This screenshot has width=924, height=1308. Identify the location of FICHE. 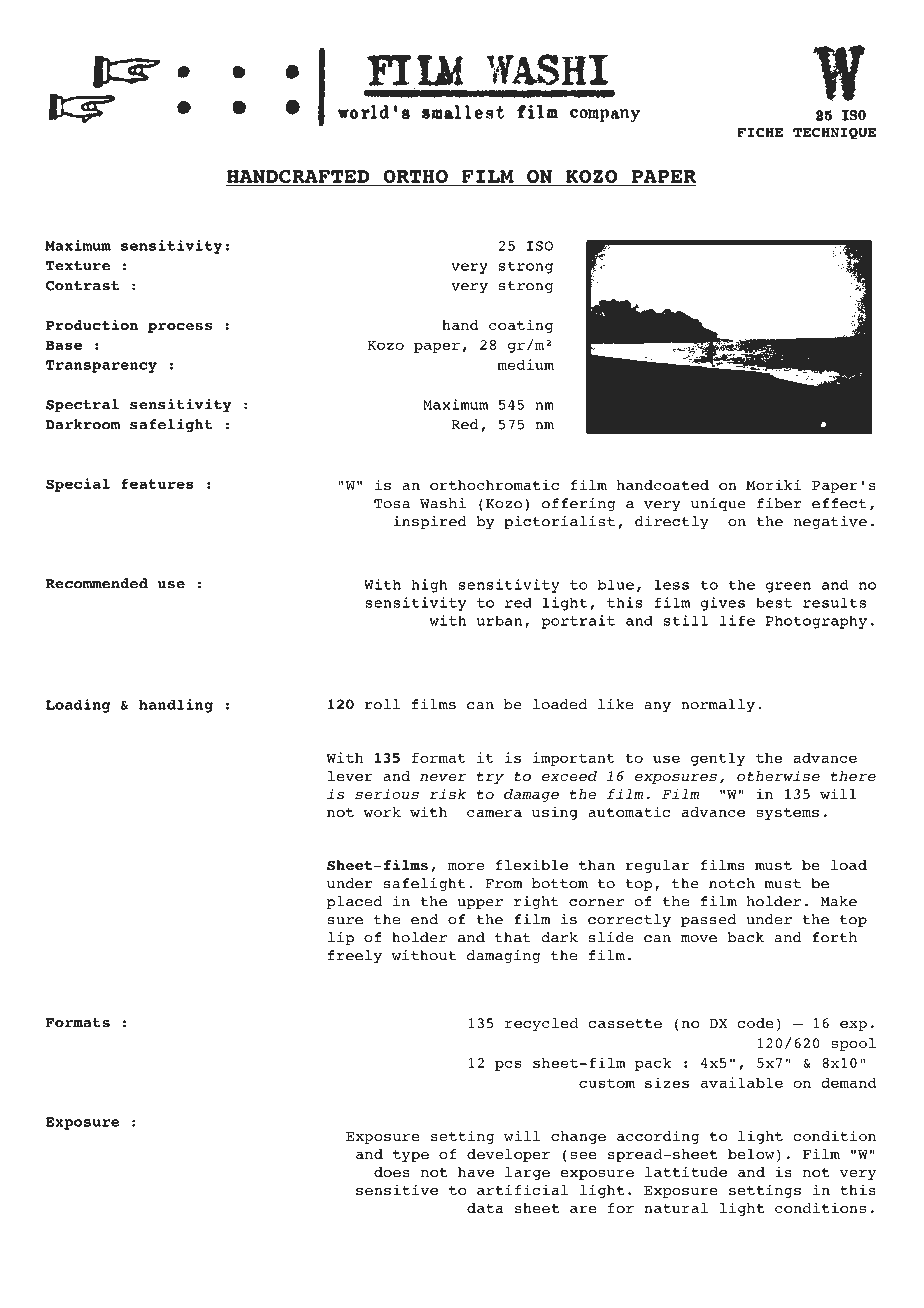
(760, 133).
